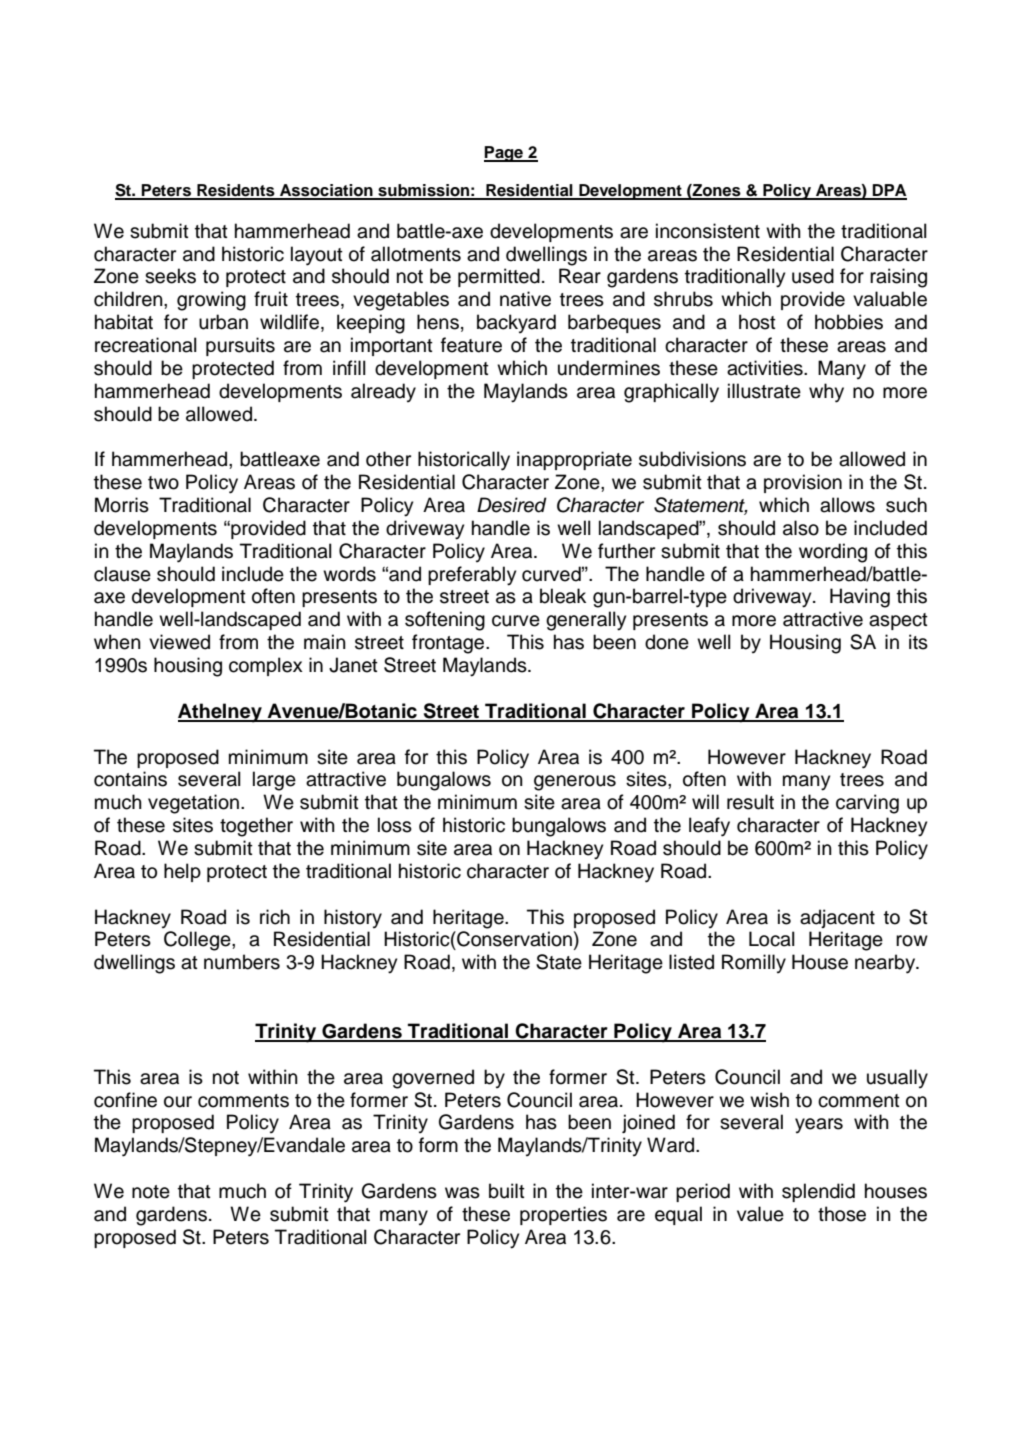 The width and height of the image is (1013, 1433). What do you see at coordinates (507, 1191) in the image?
I see `built` at bounding box center [507, 1191].
